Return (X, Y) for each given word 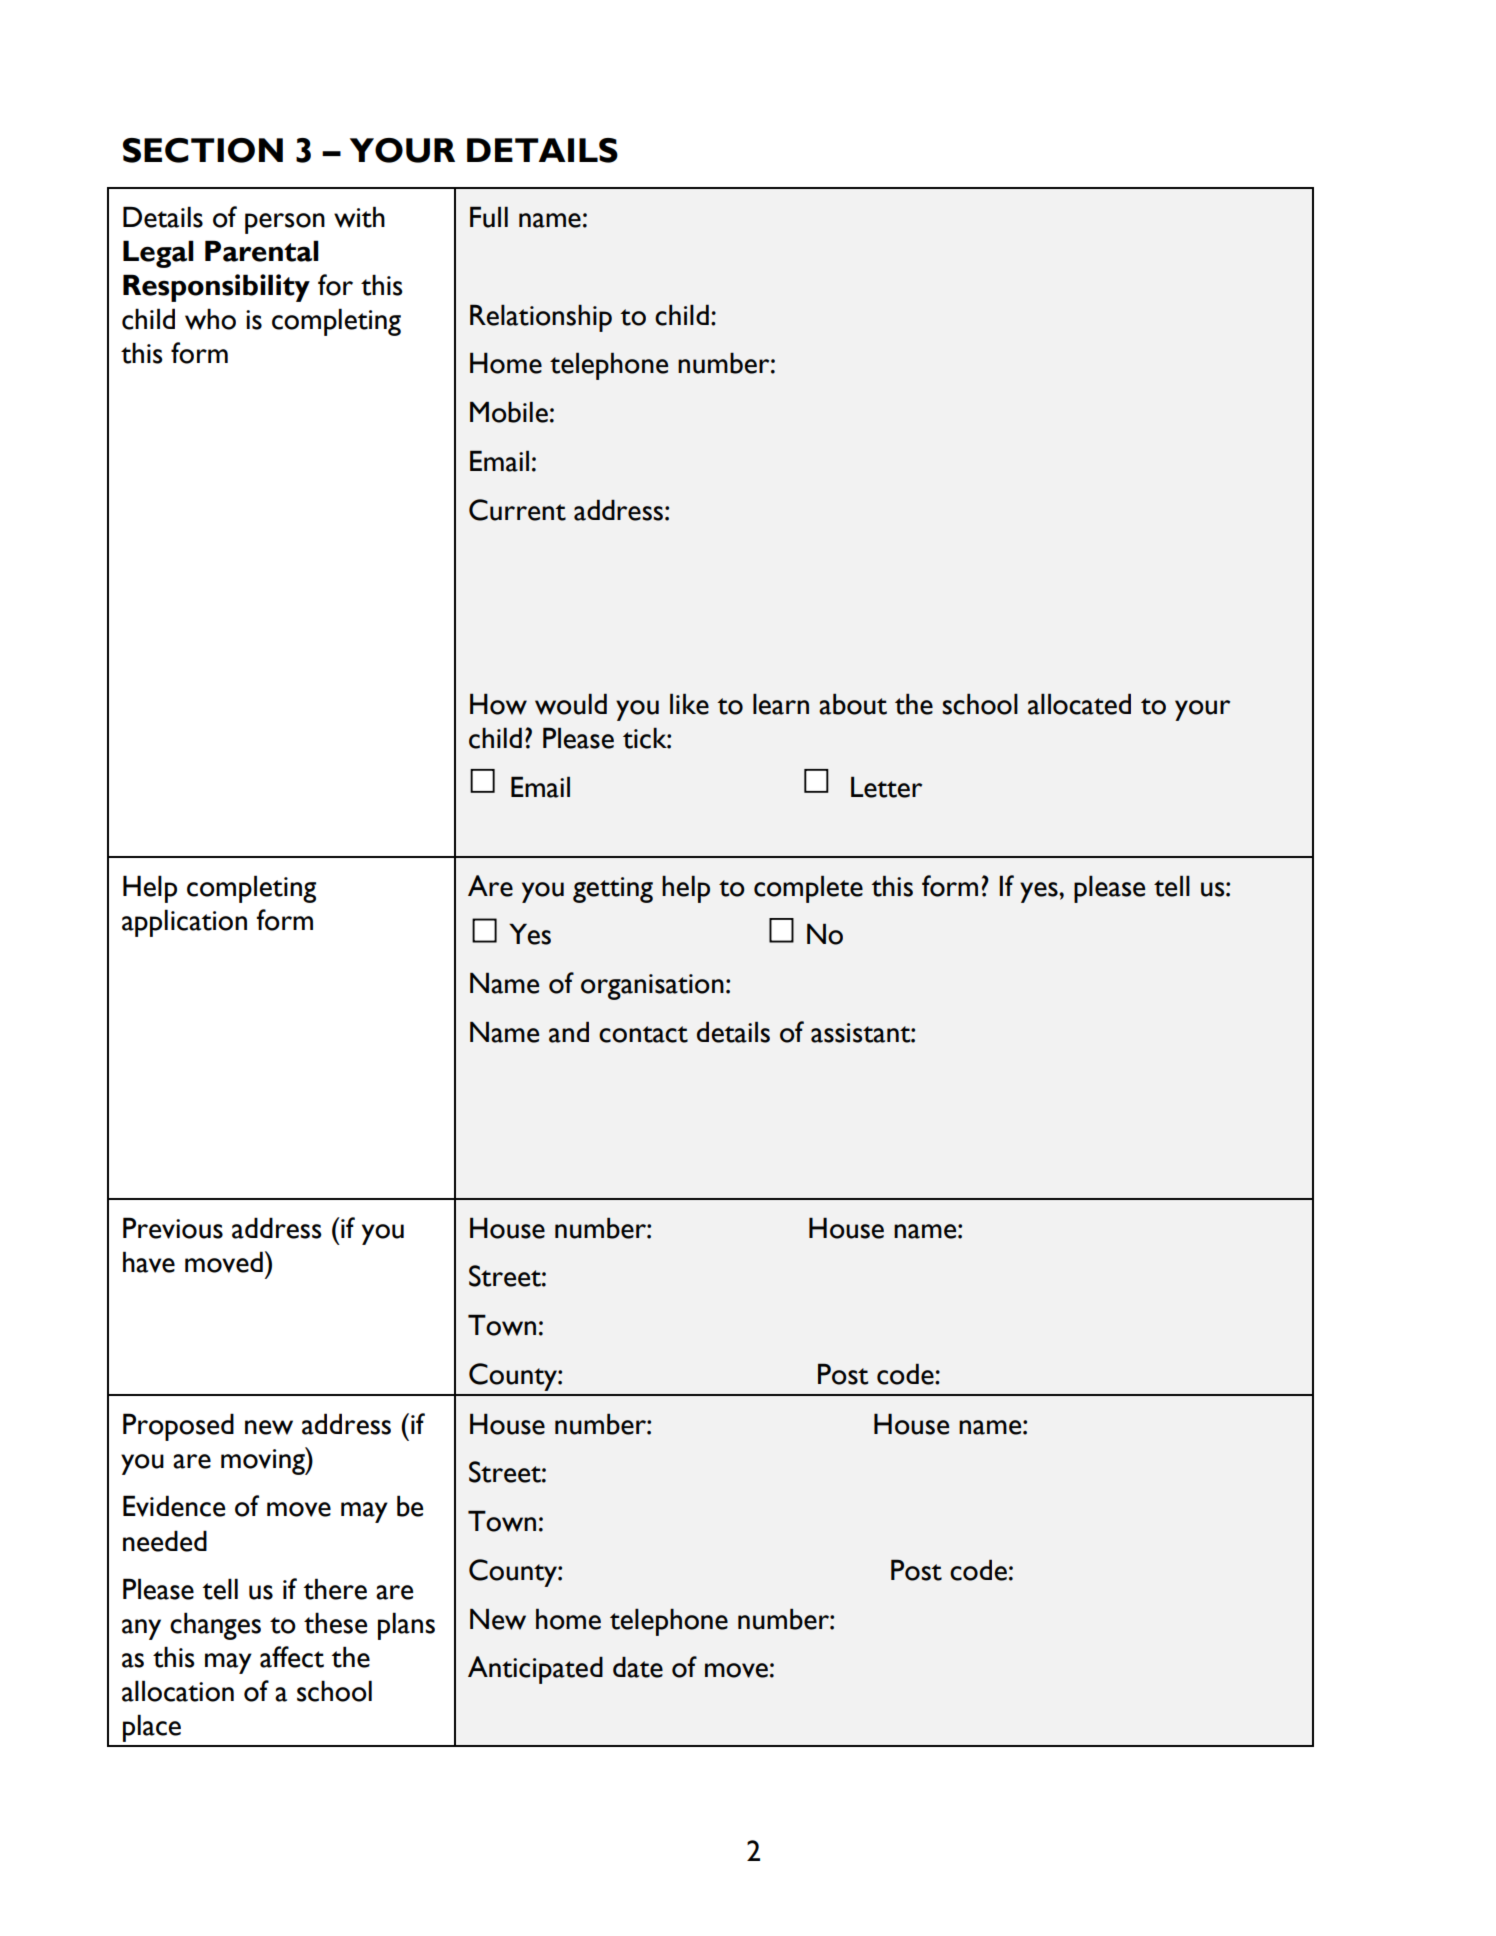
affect (292, 1657)
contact (643, 1034)
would (571, 704)
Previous (173, 1228)
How (498, 704)
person (285, 223)
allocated (1079, 704)
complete (808, 889)
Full (489, 217)
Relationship (541, 318)
